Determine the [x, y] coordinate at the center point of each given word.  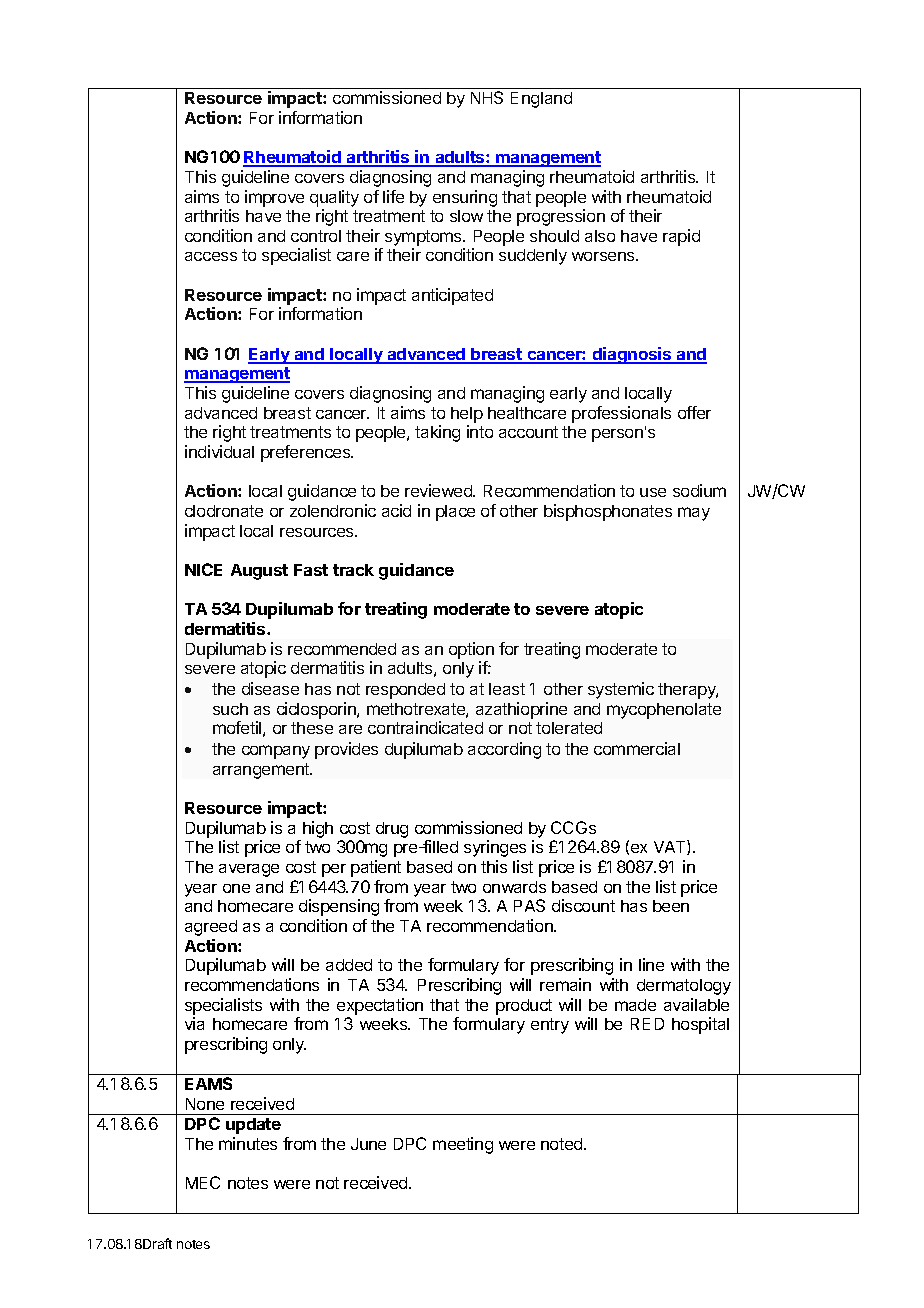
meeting [463, 1145]
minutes [248, 1143]
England [541, 100]
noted [563, 1144]
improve [274, 198]
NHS [487, 97]
